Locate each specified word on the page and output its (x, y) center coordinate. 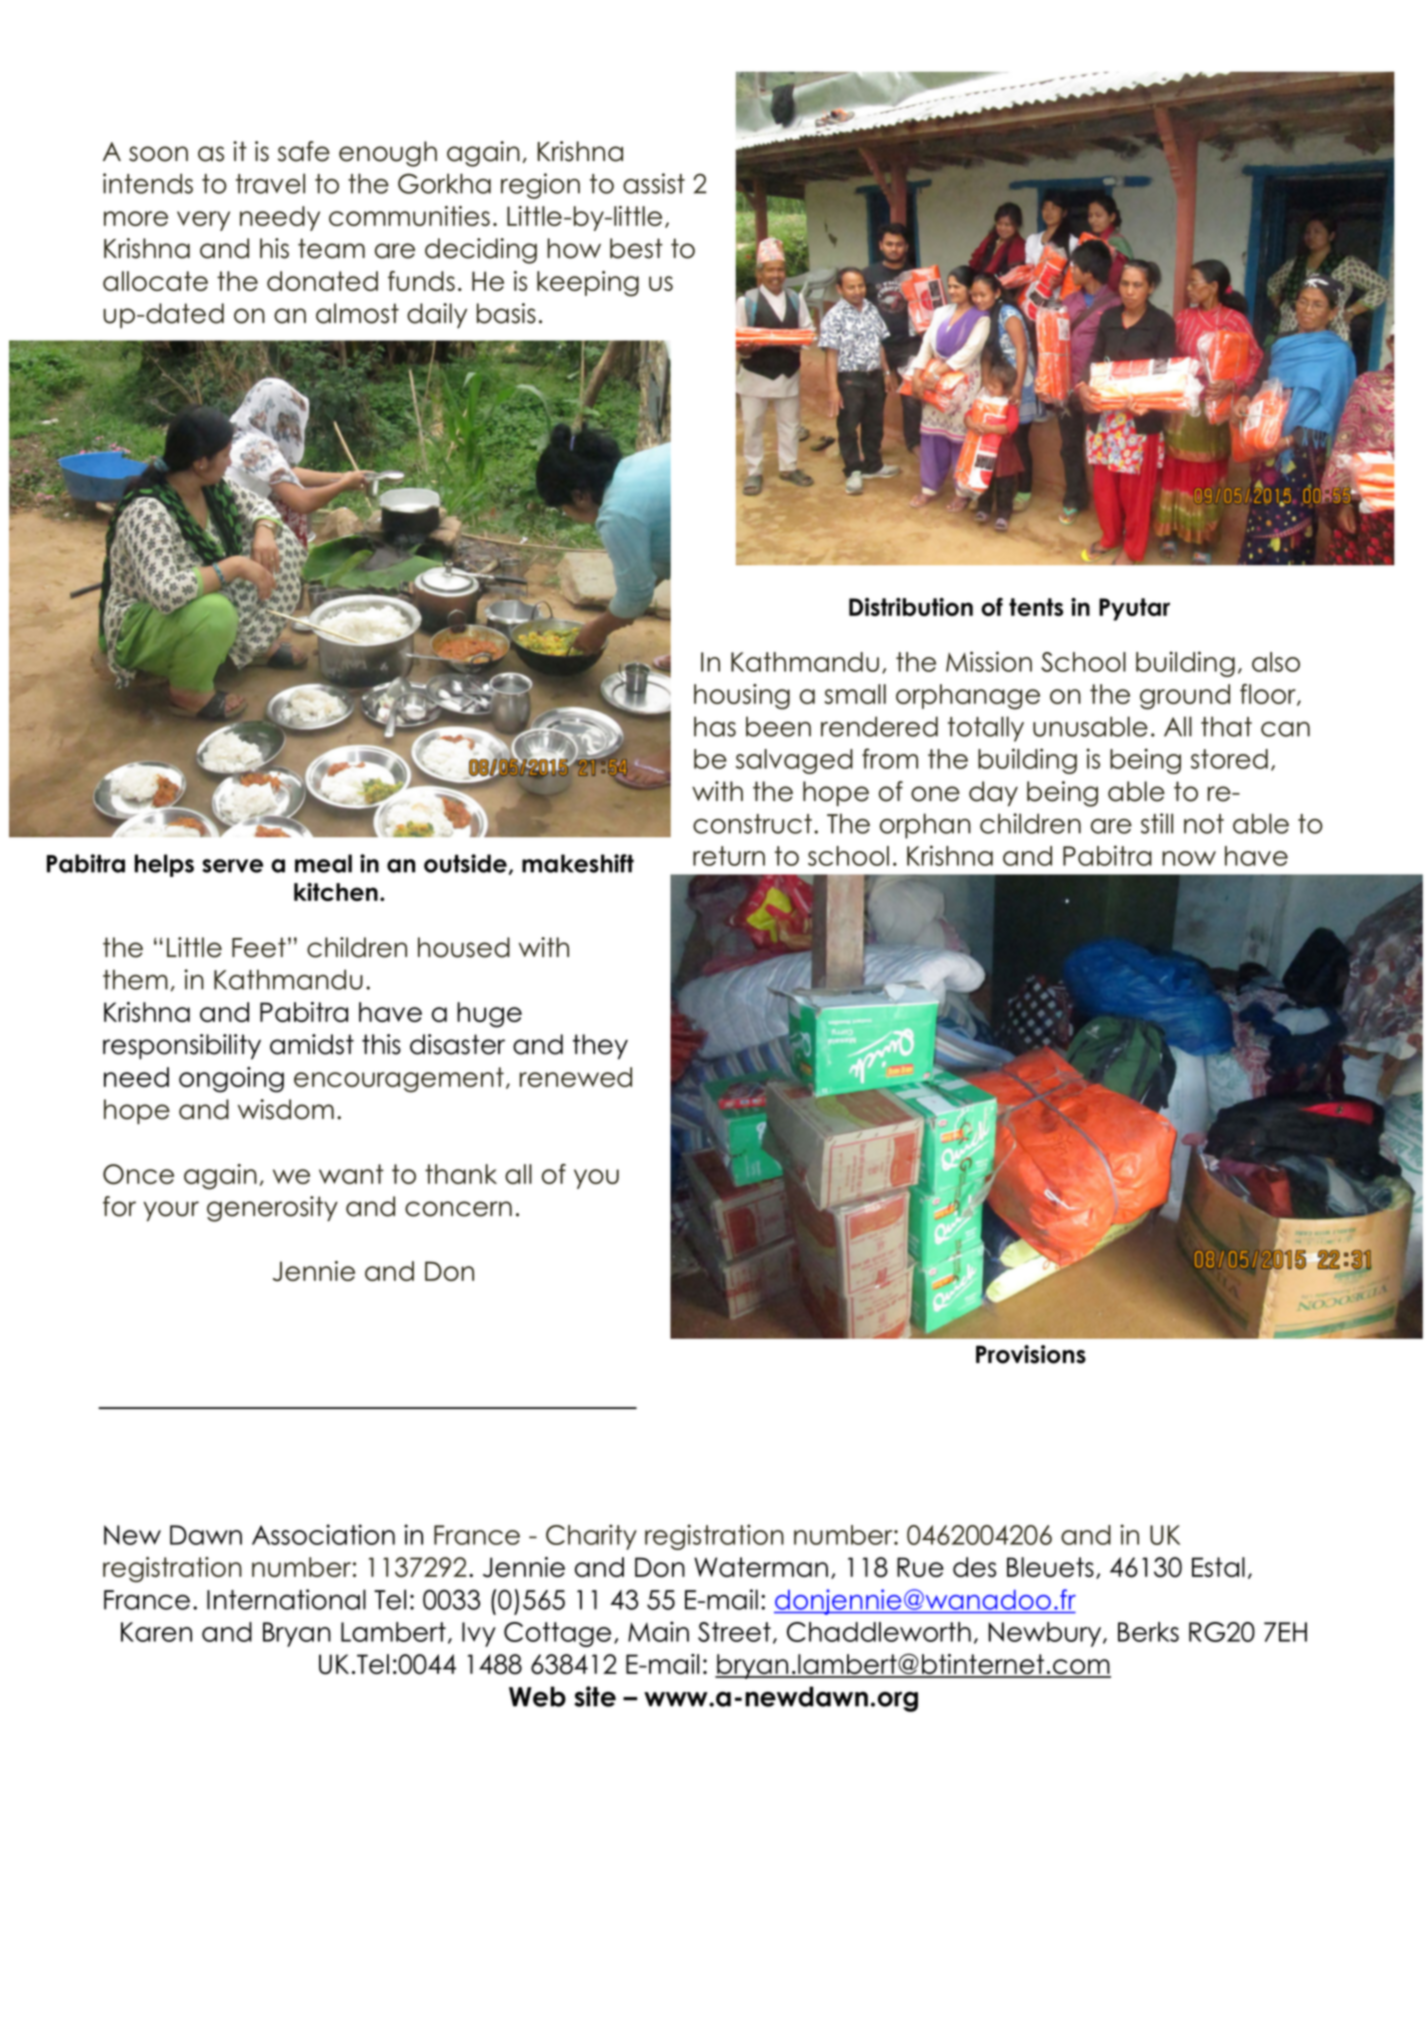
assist (654, 183)
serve (232, 866)
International (286, 1599)
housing (742, 697)
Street (734, 1632)
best (636, 248)
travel (270, 183)
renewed (576, 1077)
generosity (272, 1209)
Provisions (1031, 1354)
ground (1185, 697)
